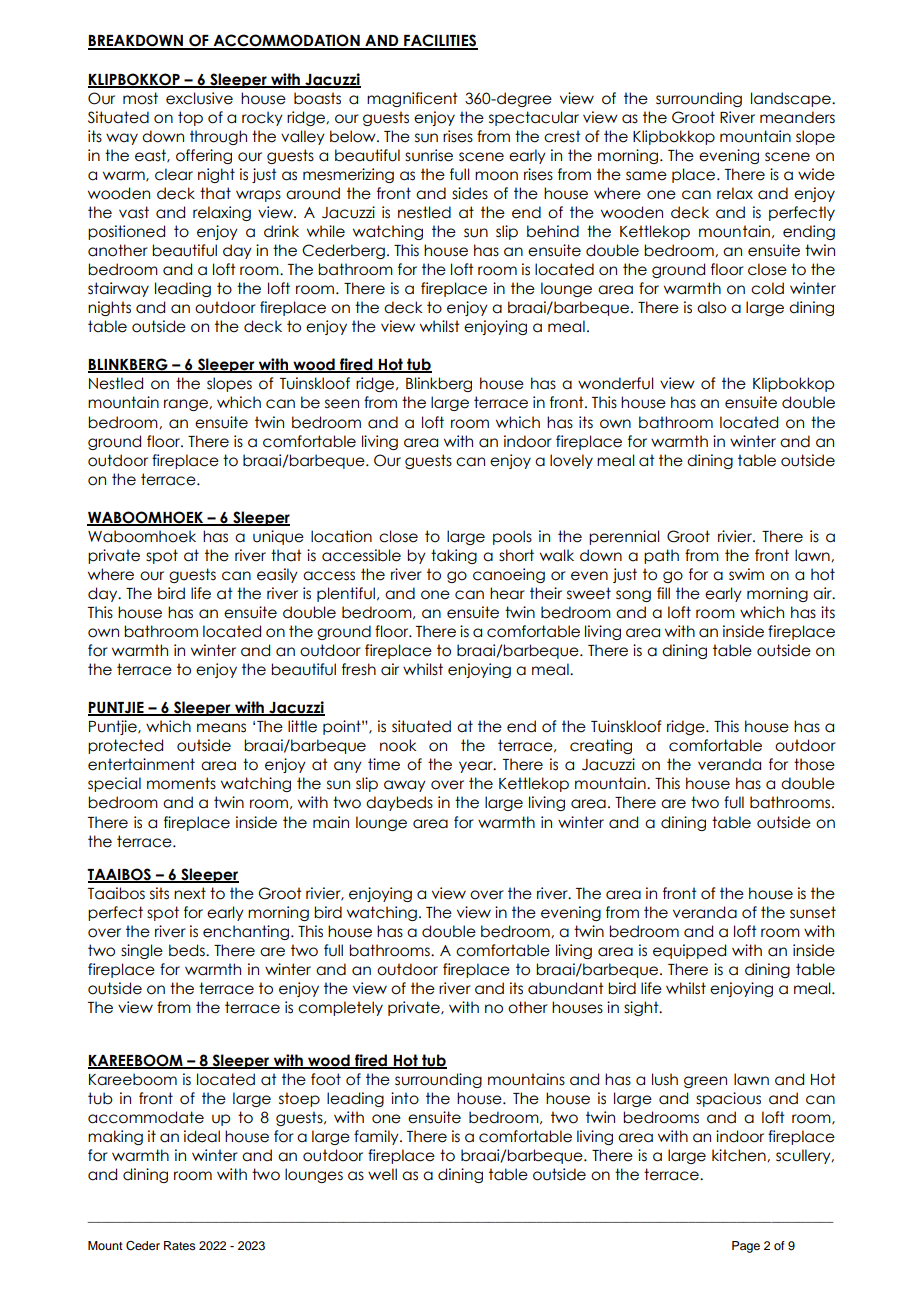 The height and width of the screenshot is (1308, 924). Describe the element at coordinates (118, 289) in the screenshot. I see `stairway` at that location.
